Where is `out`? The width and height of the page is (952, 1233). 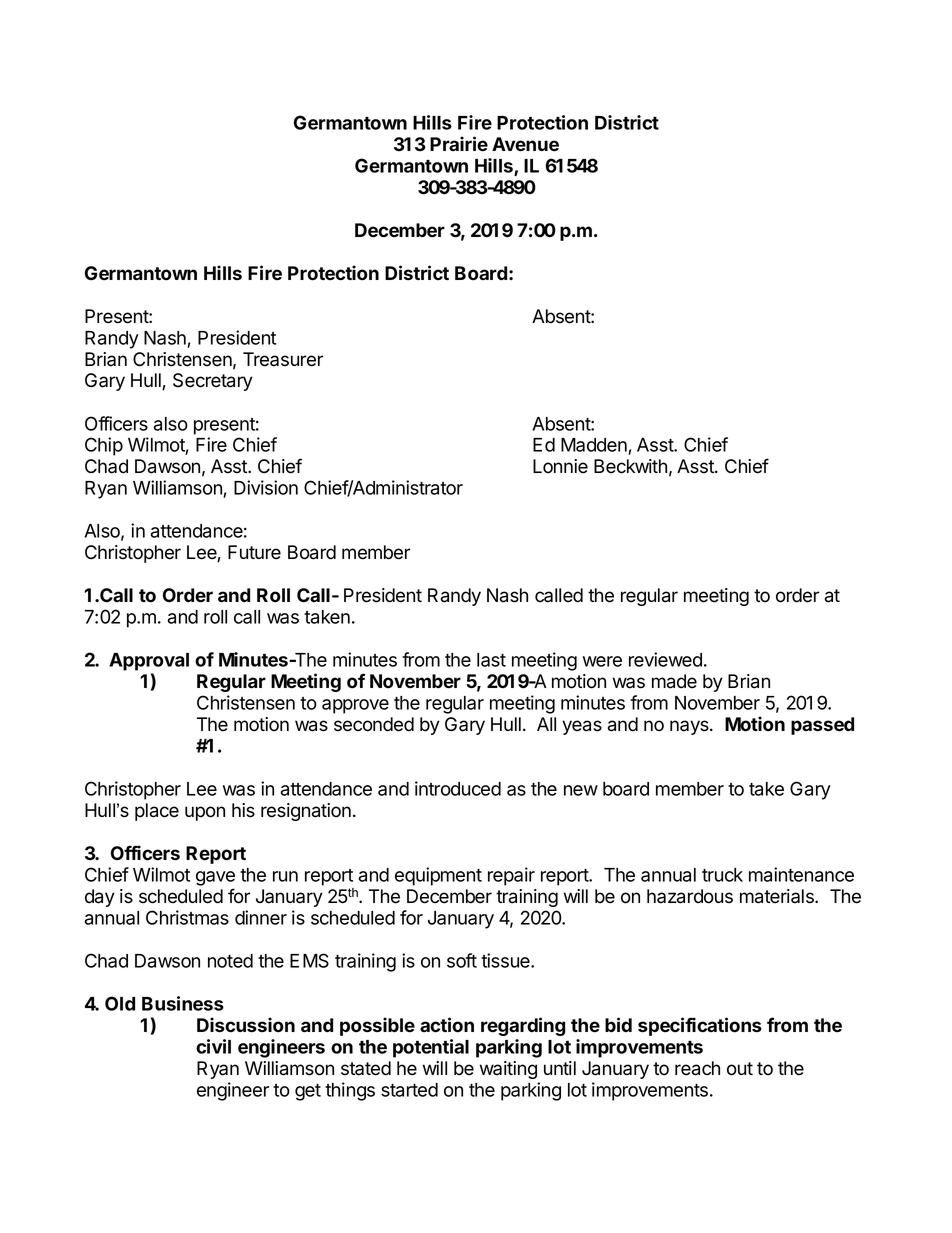
out is located at coordinates (740, 1069).
